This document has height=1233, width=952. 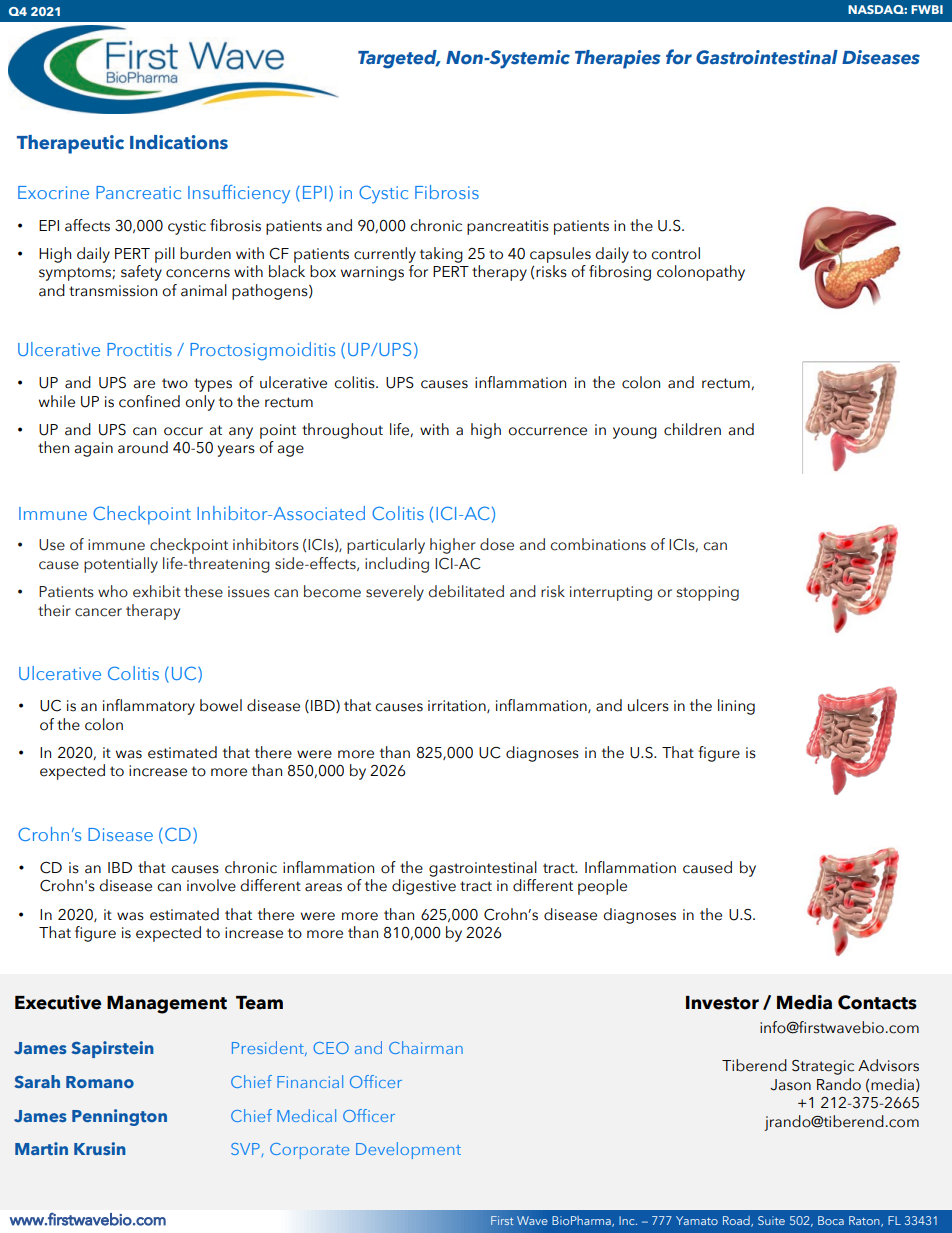 I want to click on Pennington, so click(x=119, y=1117).
